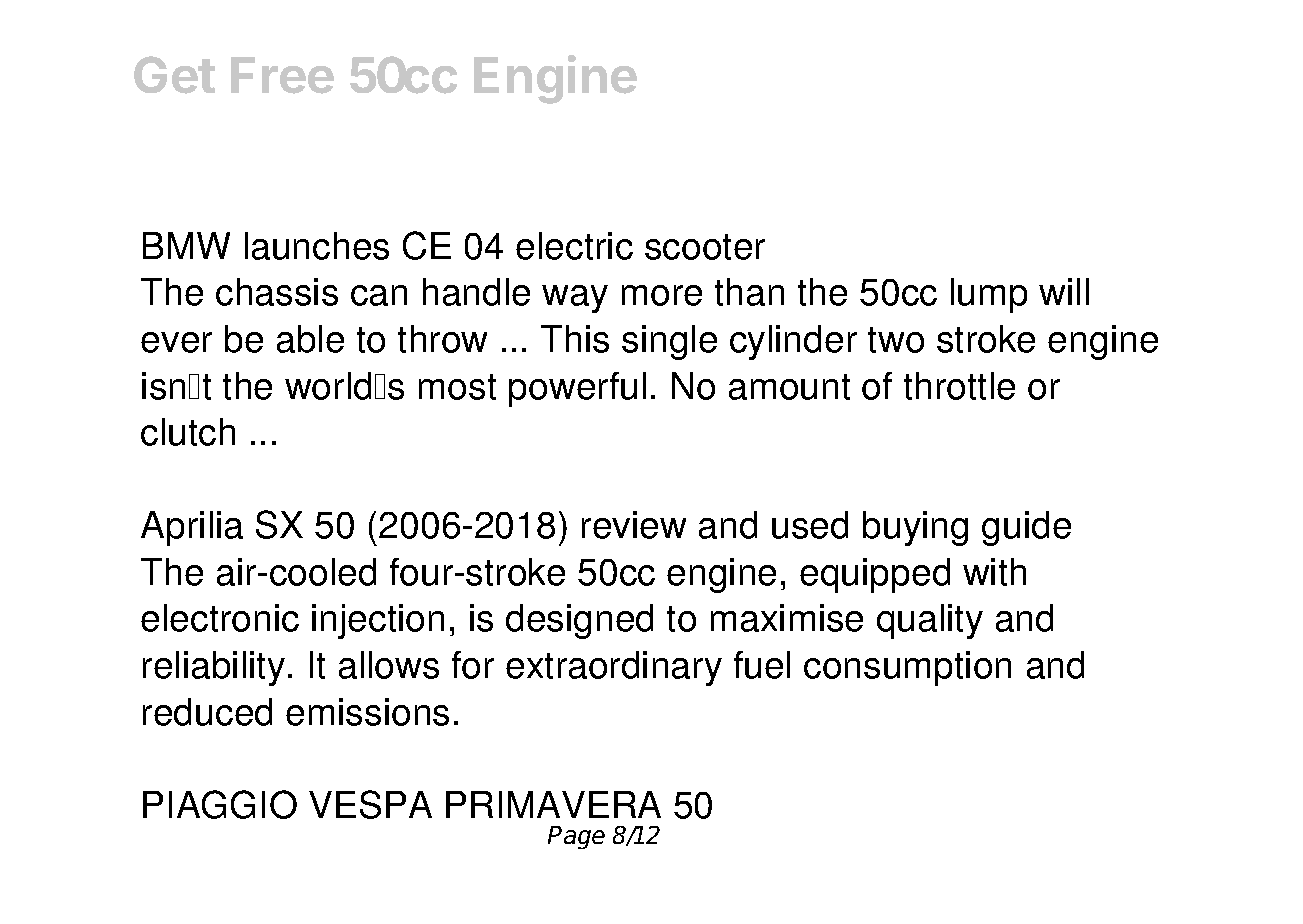 The height and width of the screenshot is (924, 1303). What do you see at coordinates (994, 572) in the screenshot?
I see `with` at bounding box center [994, 572].
